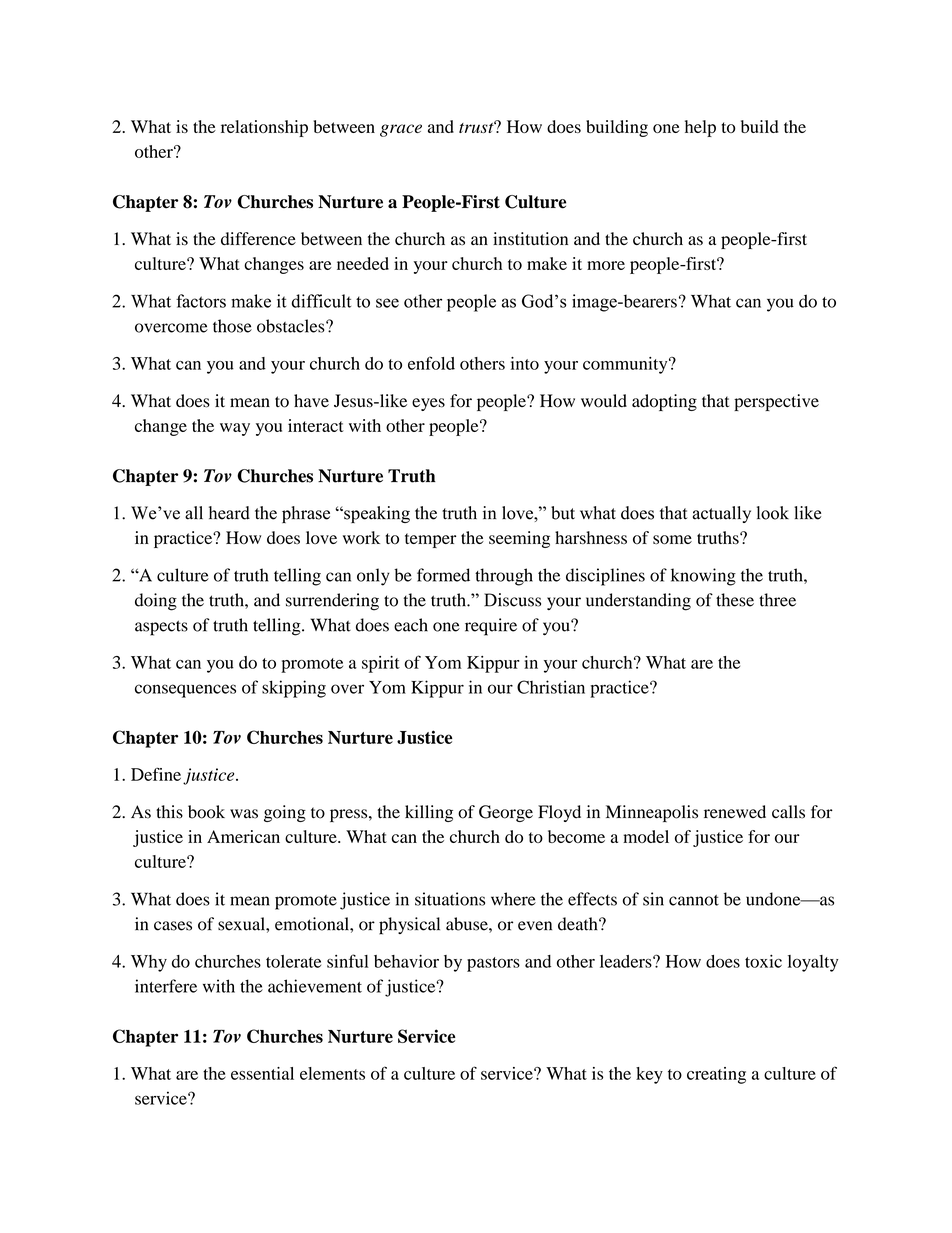 The image size is (952, 1233). What do you see at coordinates (776, 402) in the screenshot?
I see `perspective` at bounding box center [776, 402].
